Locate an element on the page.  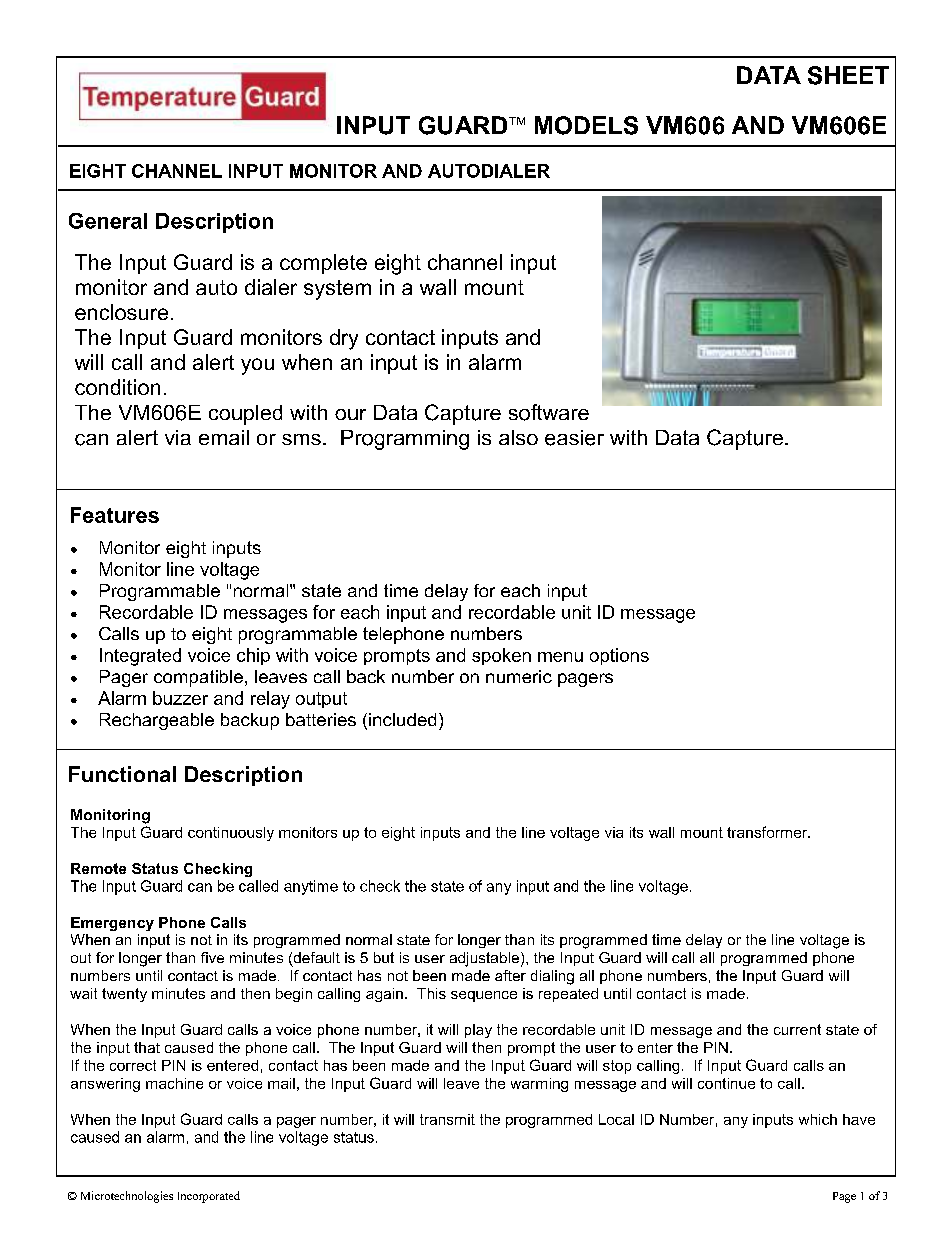
included is located at coordinates (402, 719).
